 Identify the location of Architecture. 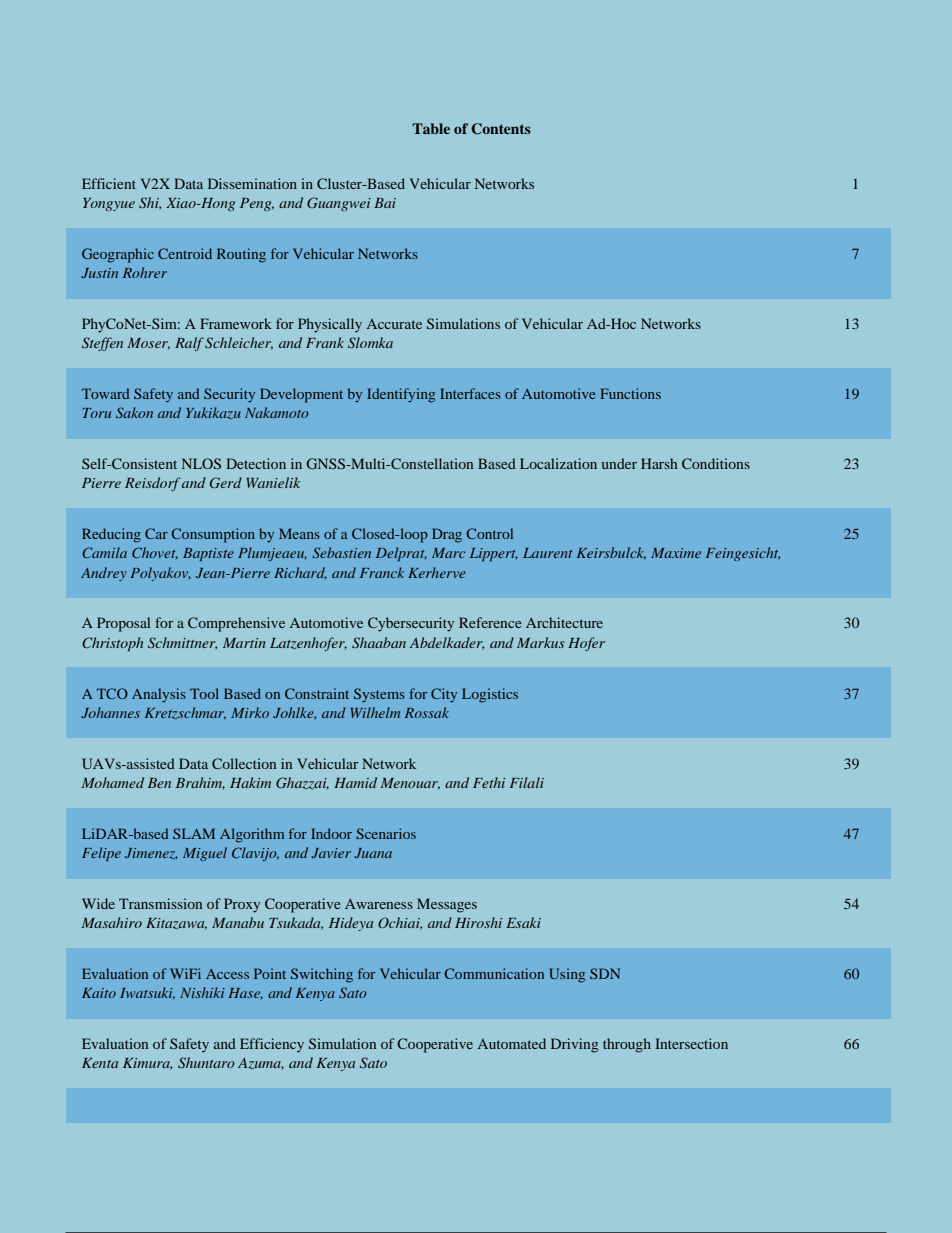
(564, 622).
